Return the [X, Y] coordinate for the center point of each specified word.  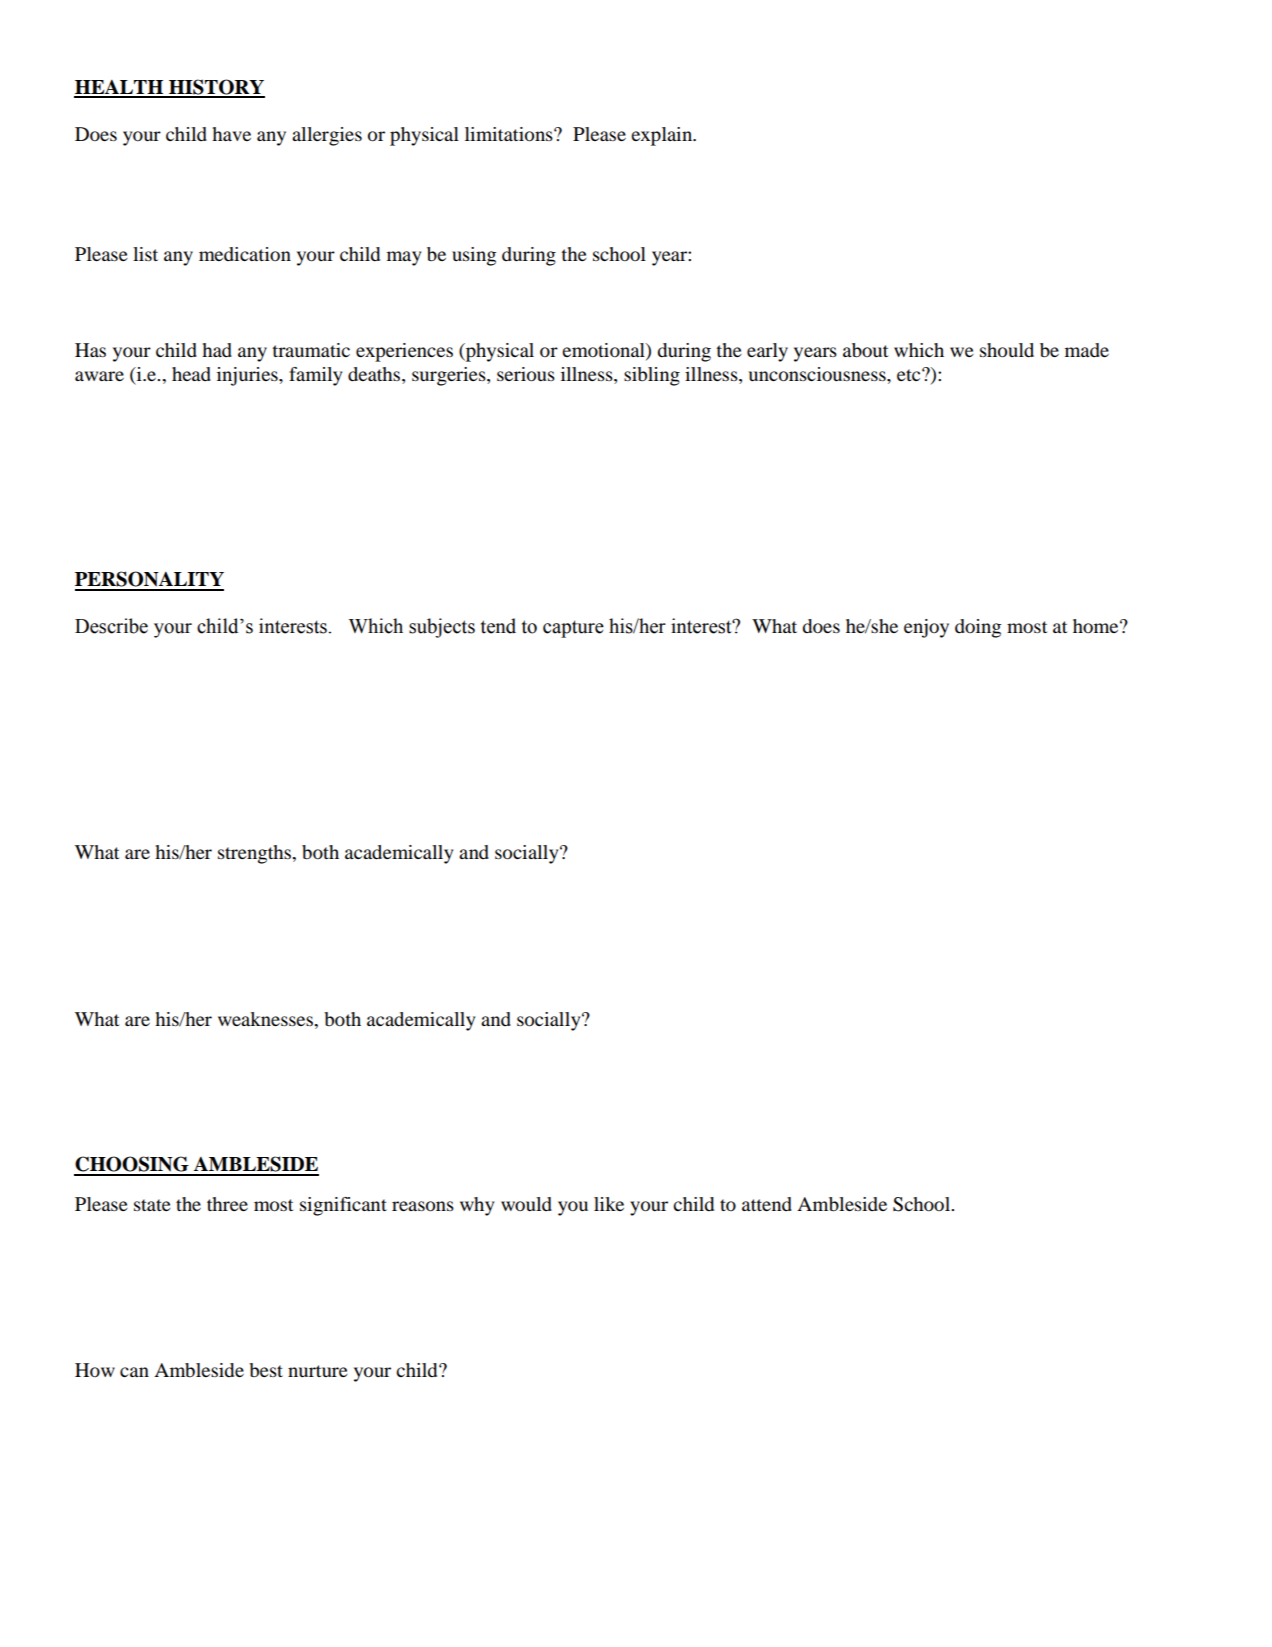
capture [573, 629]
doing [978, 628]
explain [663, 136]
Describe [111, 626]
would [526, 1204]
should [1007, 350]
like [609, 1204]
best [266, 1370]
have [231, 134]
